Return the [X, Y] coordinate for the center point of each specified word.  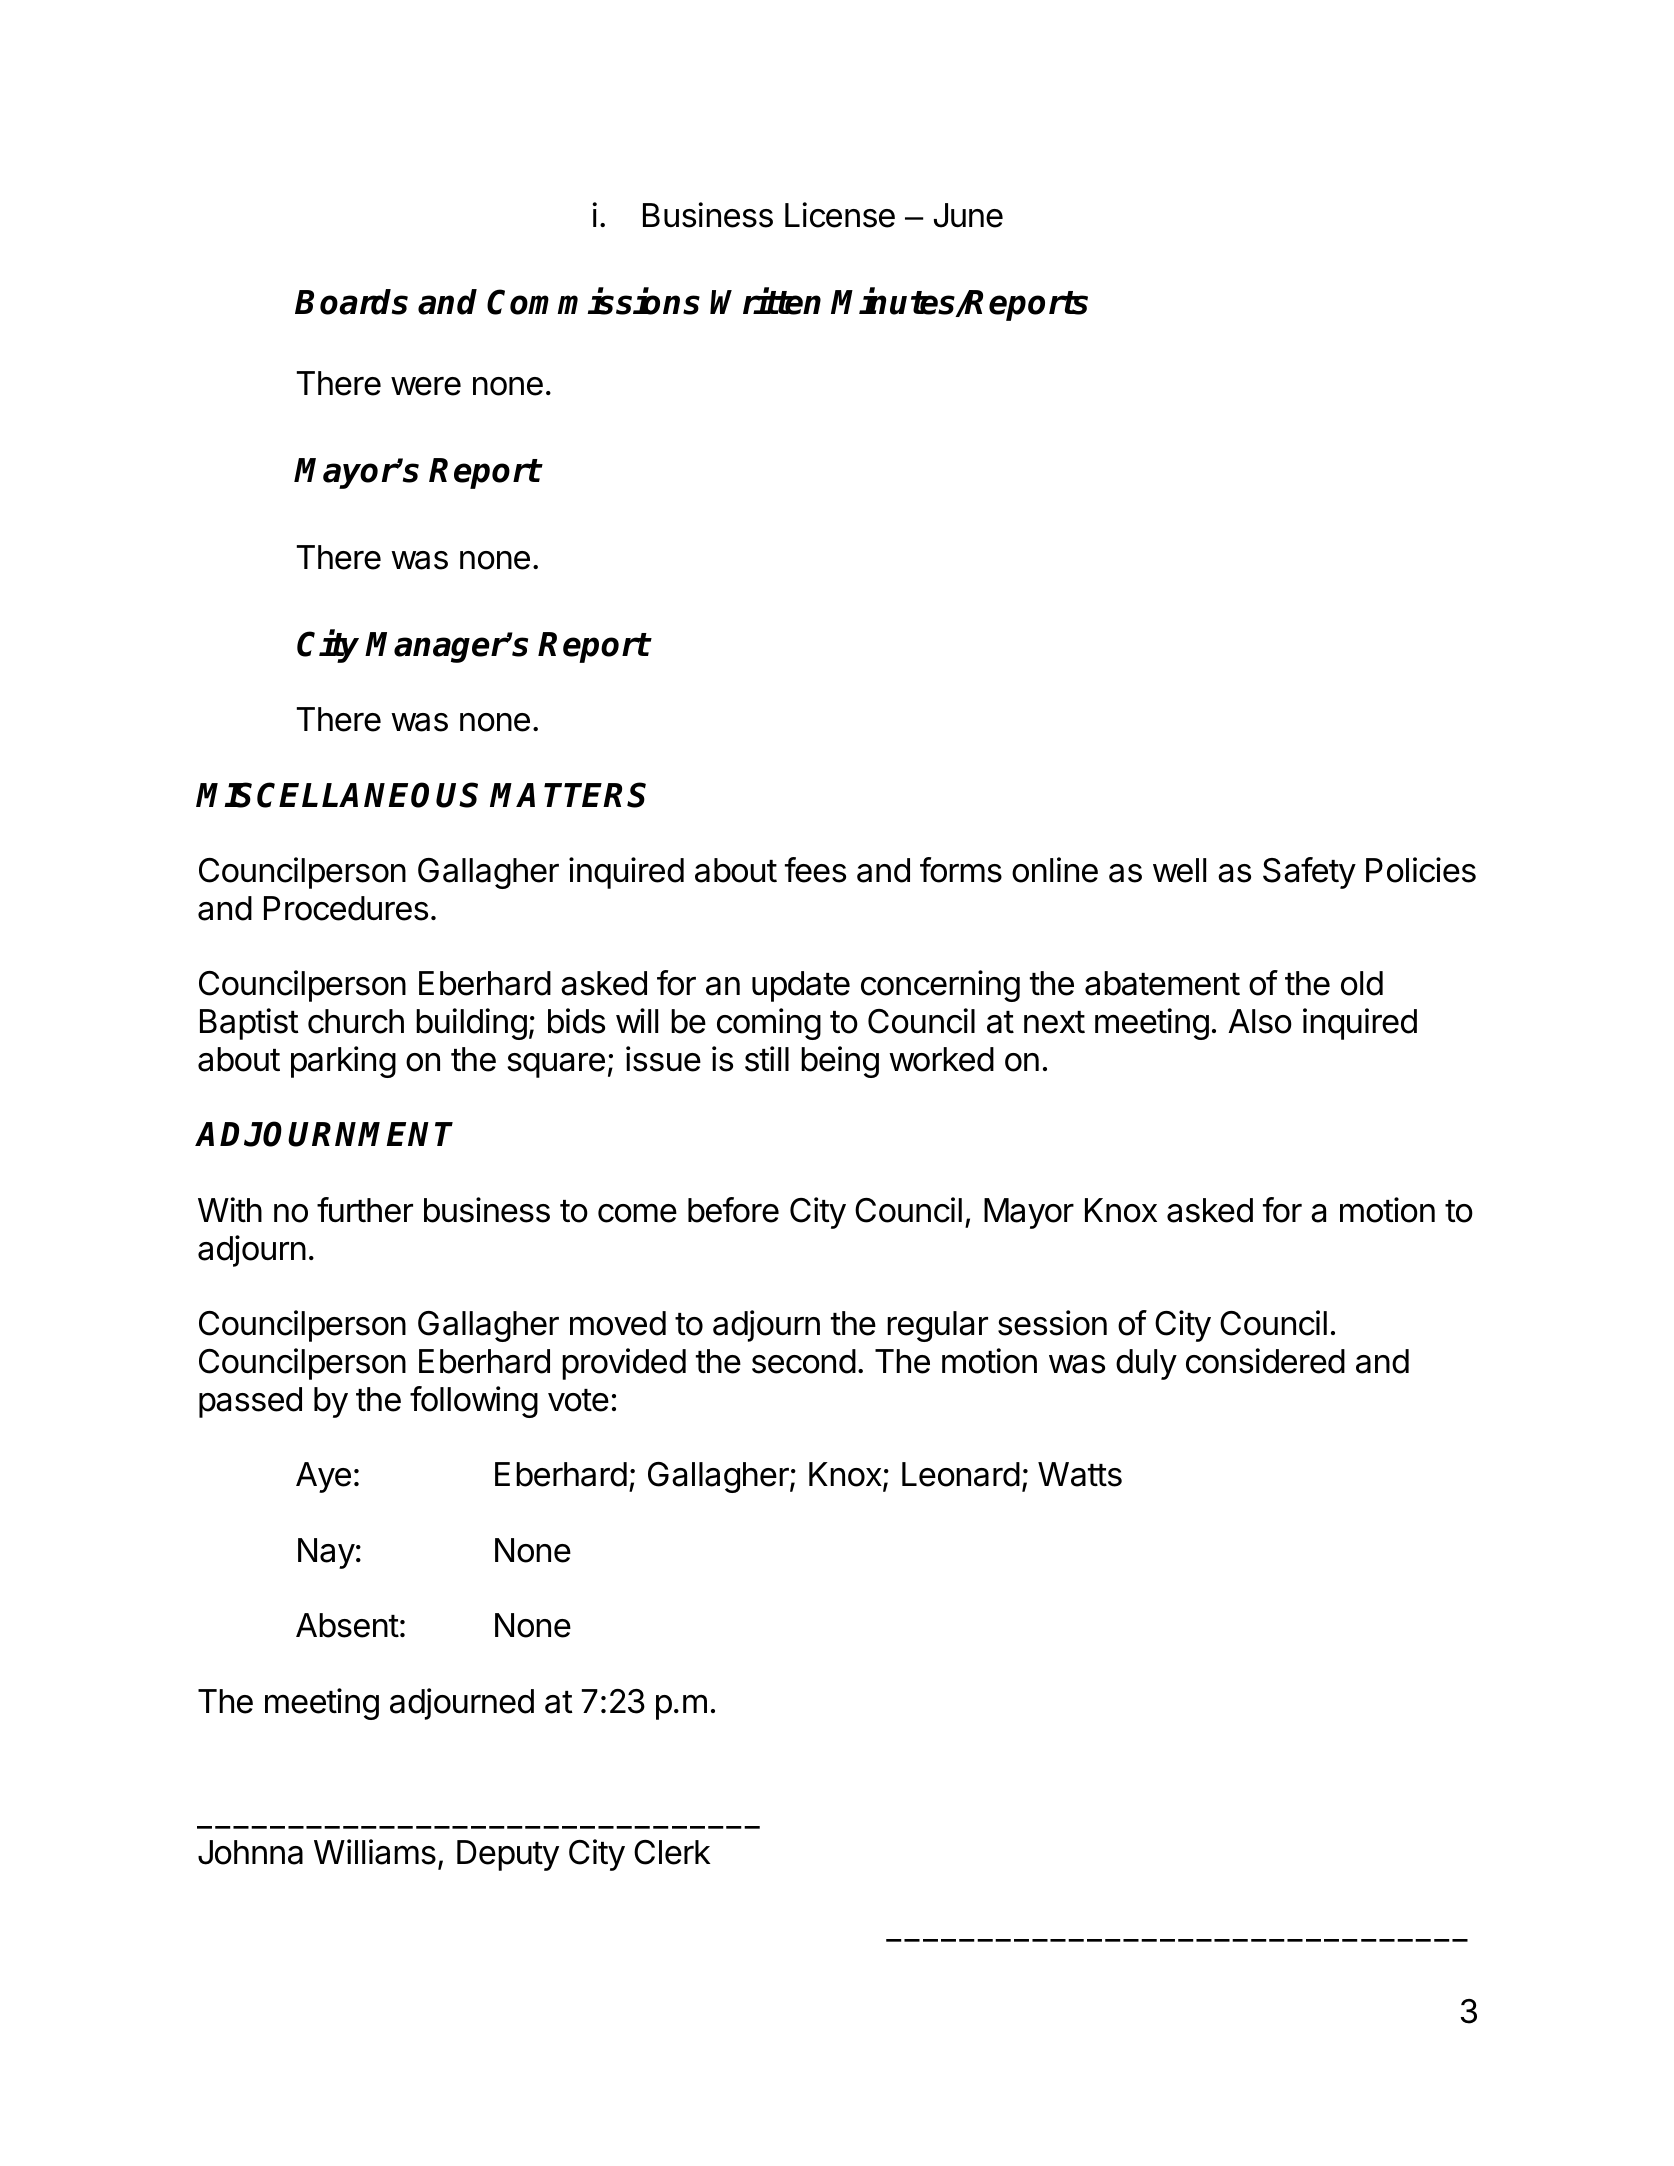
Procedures [346, 908]
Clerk [672, 1852]
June [968, 215]
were [426, 386]
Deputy [508, 1855]
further [365, 1210]
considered [1265, 1361]
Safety [1309, 873]
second [804, 1361]
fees [815, 870]
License [840, 215]
